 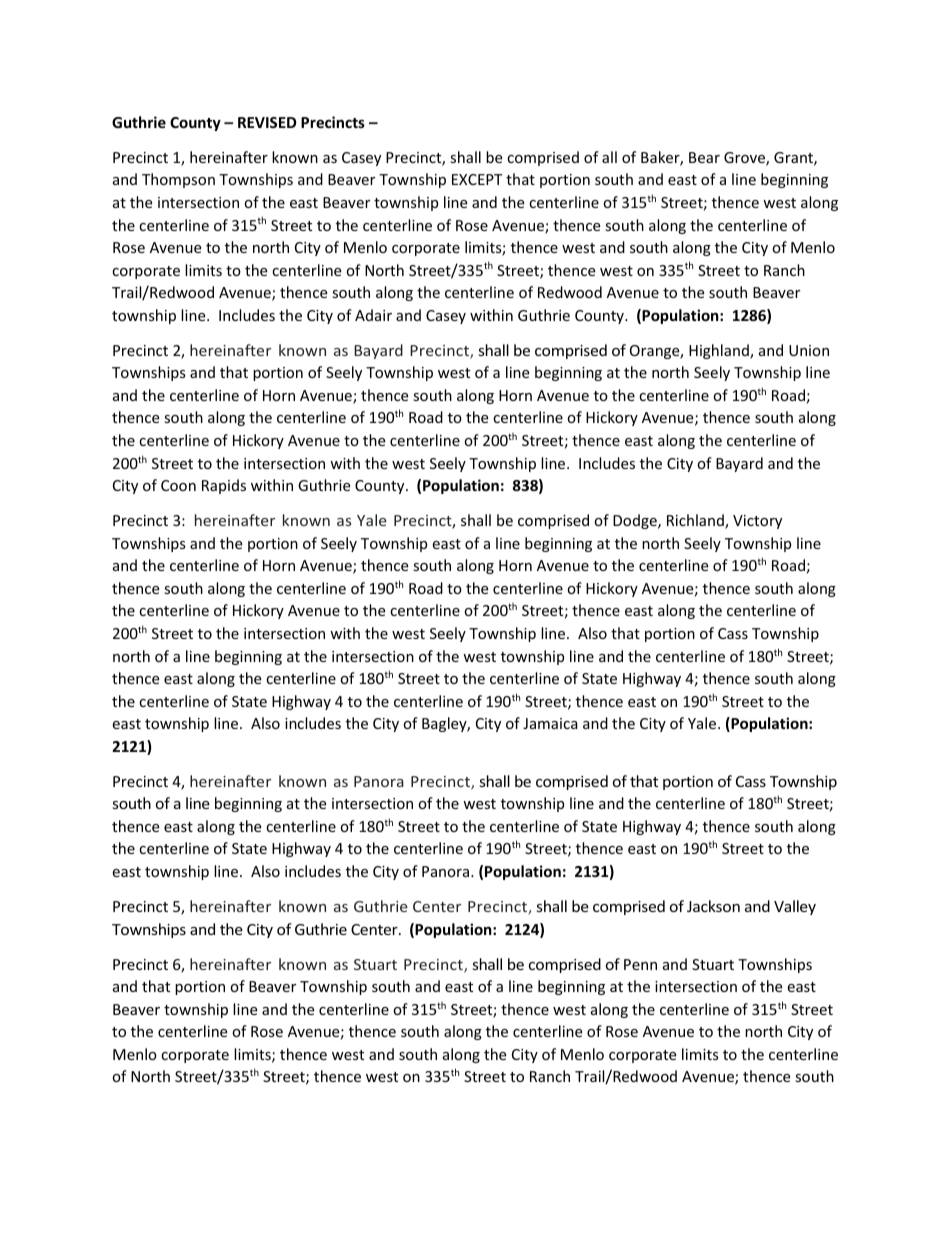 What do you see at coordinates (267, 122) in the screenshot?
I see `REVISED` at bounding box center [267, 122].
